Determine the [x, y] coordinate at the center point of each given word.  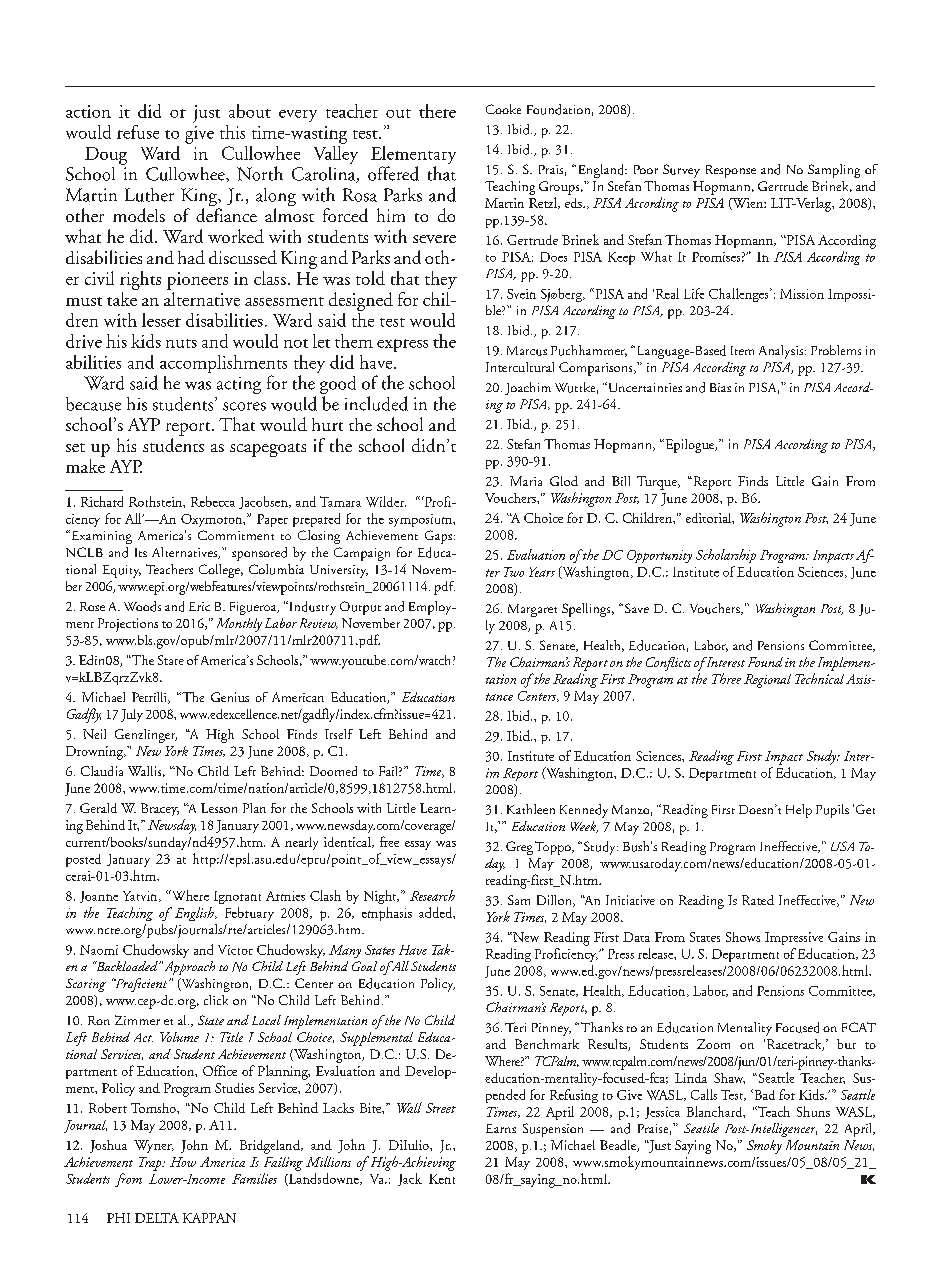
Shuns [813, 1111]
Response [731, 171]
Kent [442, 1179]
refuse [138, 132]
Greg [519, 848]
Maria [526, 481]
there [437, 111]
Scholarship [726, 556]
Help [799, 811]
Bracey [160, 809]
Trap [151, 1164]
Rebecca [213, 501]
